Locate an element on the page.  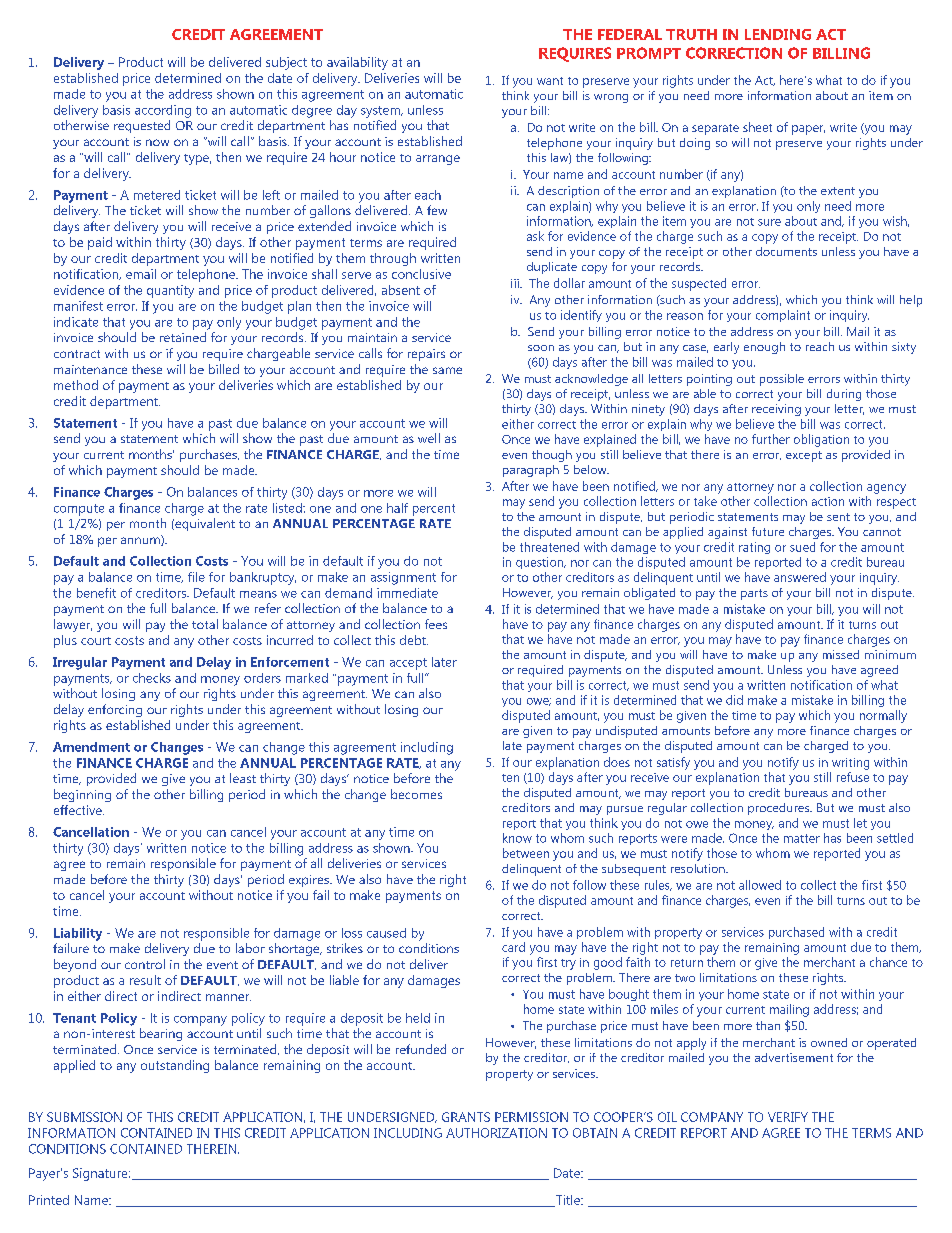
beginning is located at coordinates (82, 795).
